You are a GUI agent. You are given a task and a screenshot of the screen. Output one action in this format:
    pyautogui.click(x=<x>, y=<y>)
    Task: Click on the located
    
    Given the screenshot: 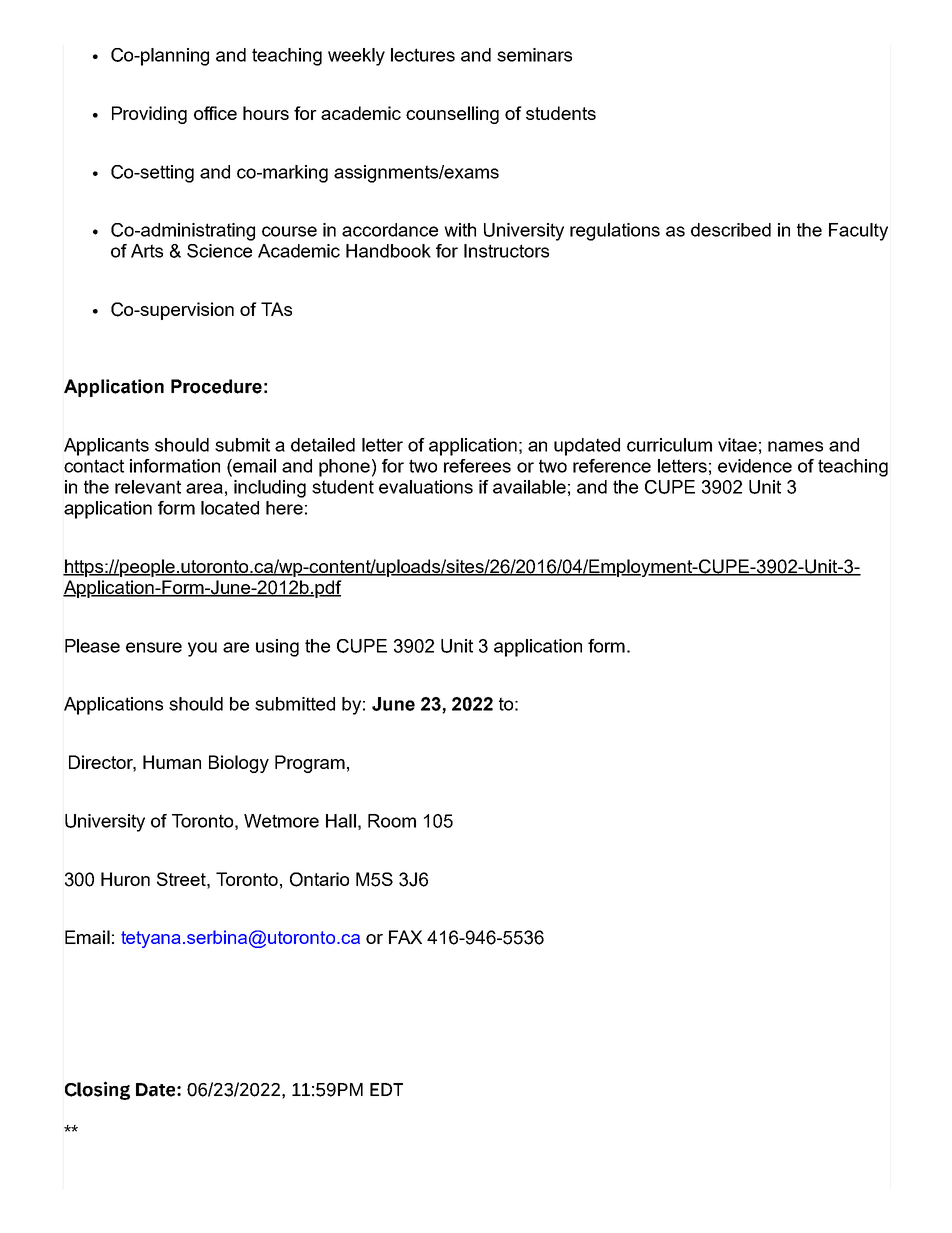 What is the action you would take?
    pyautogui.click(x=230, y=508)
